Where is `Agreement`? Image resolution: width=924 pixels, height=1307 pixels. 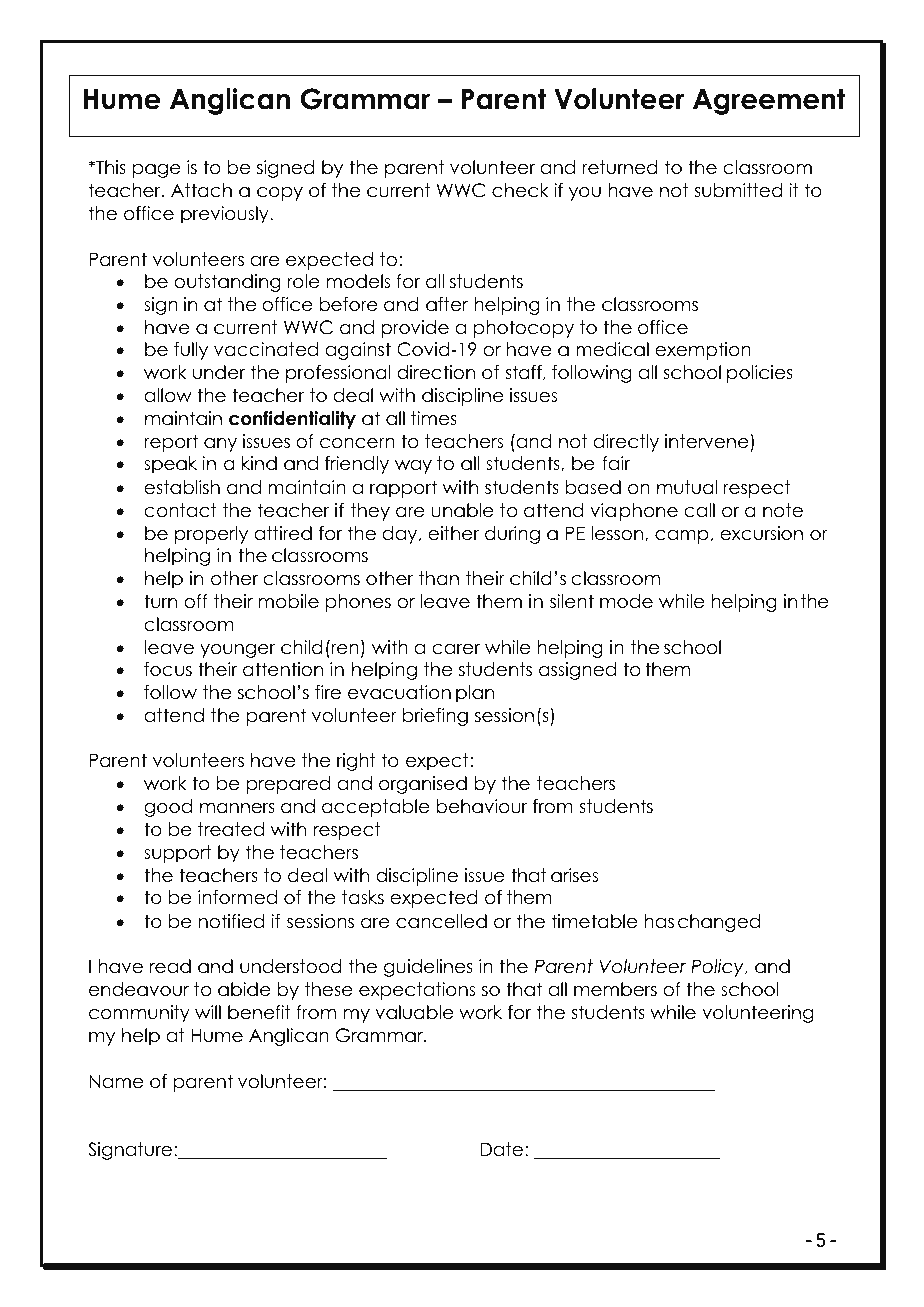
Agreement is located at coordinates (769, 101).
